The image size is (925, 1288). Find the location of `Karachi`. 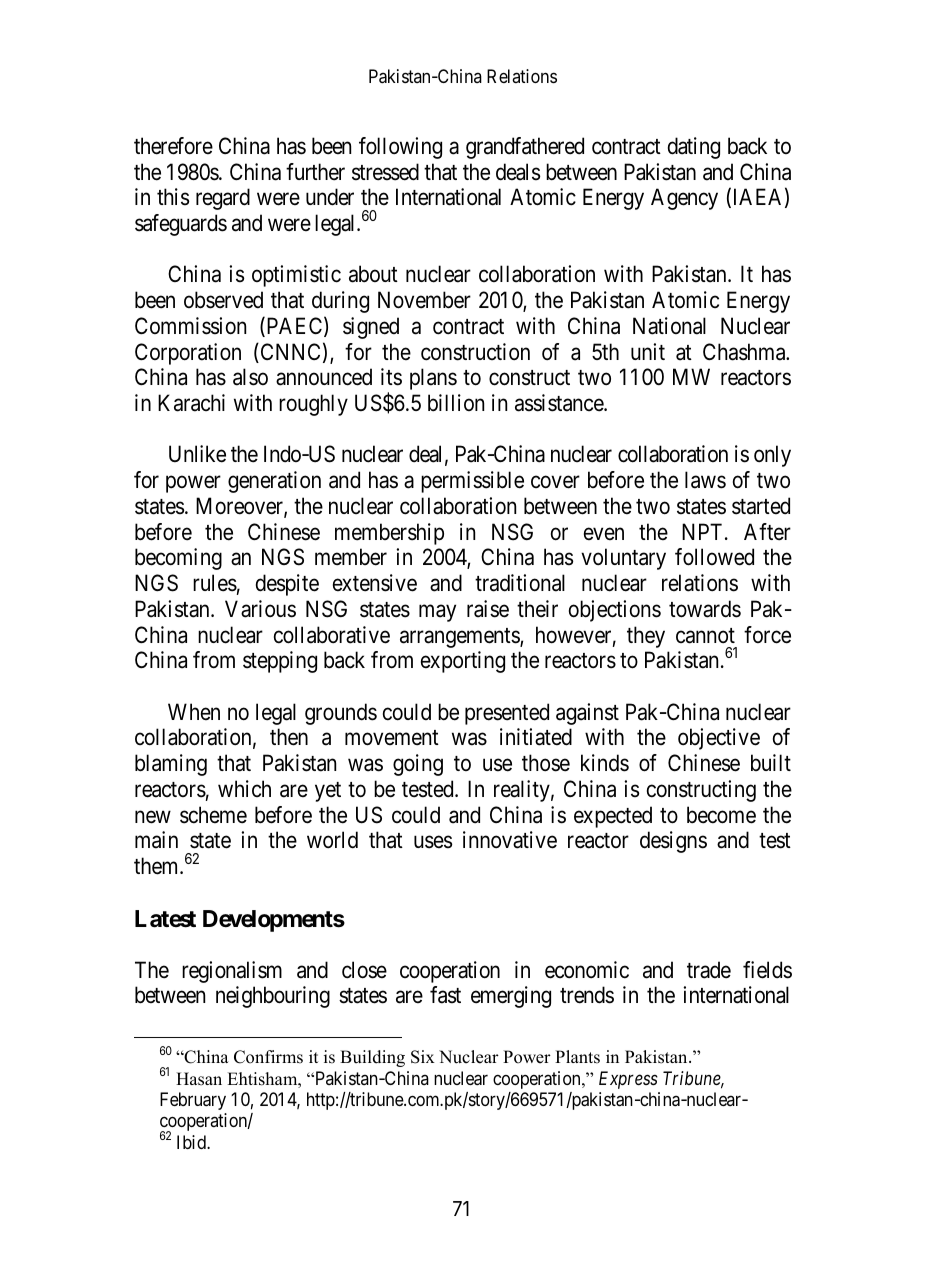

Karachi is located at coordinates (191, 403).
